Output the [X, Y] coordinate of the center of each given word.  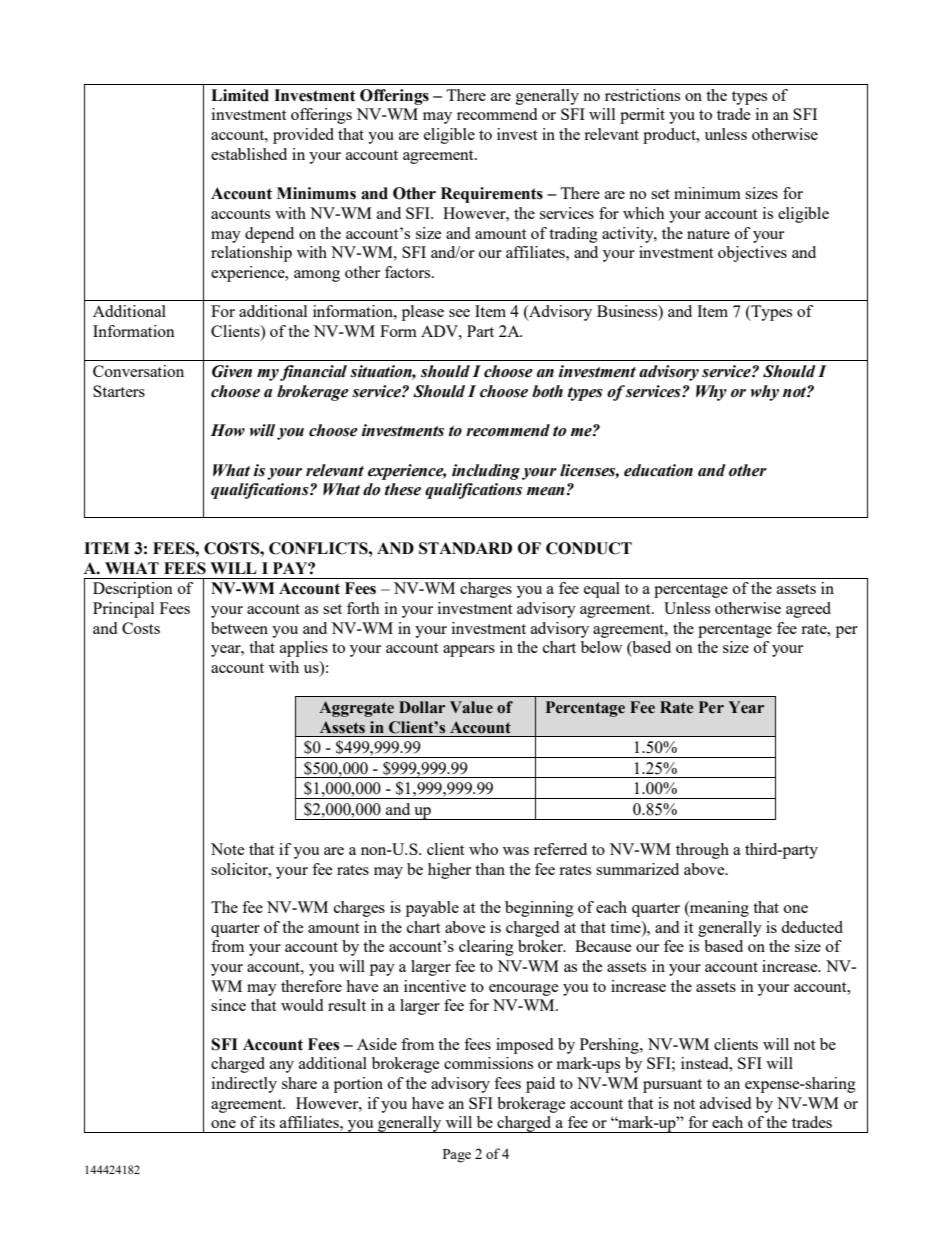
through [702, 851]
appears [469, 651]
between [239, 628]
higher [449, 871]
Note [228, 849]
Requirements [492, 195]
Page [457, 1156]
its [267, 1122]
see [459, 313]
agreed [808, 610]
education [658, 470]
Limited [240, 95]
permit [642, 116]
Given [232, 371]
